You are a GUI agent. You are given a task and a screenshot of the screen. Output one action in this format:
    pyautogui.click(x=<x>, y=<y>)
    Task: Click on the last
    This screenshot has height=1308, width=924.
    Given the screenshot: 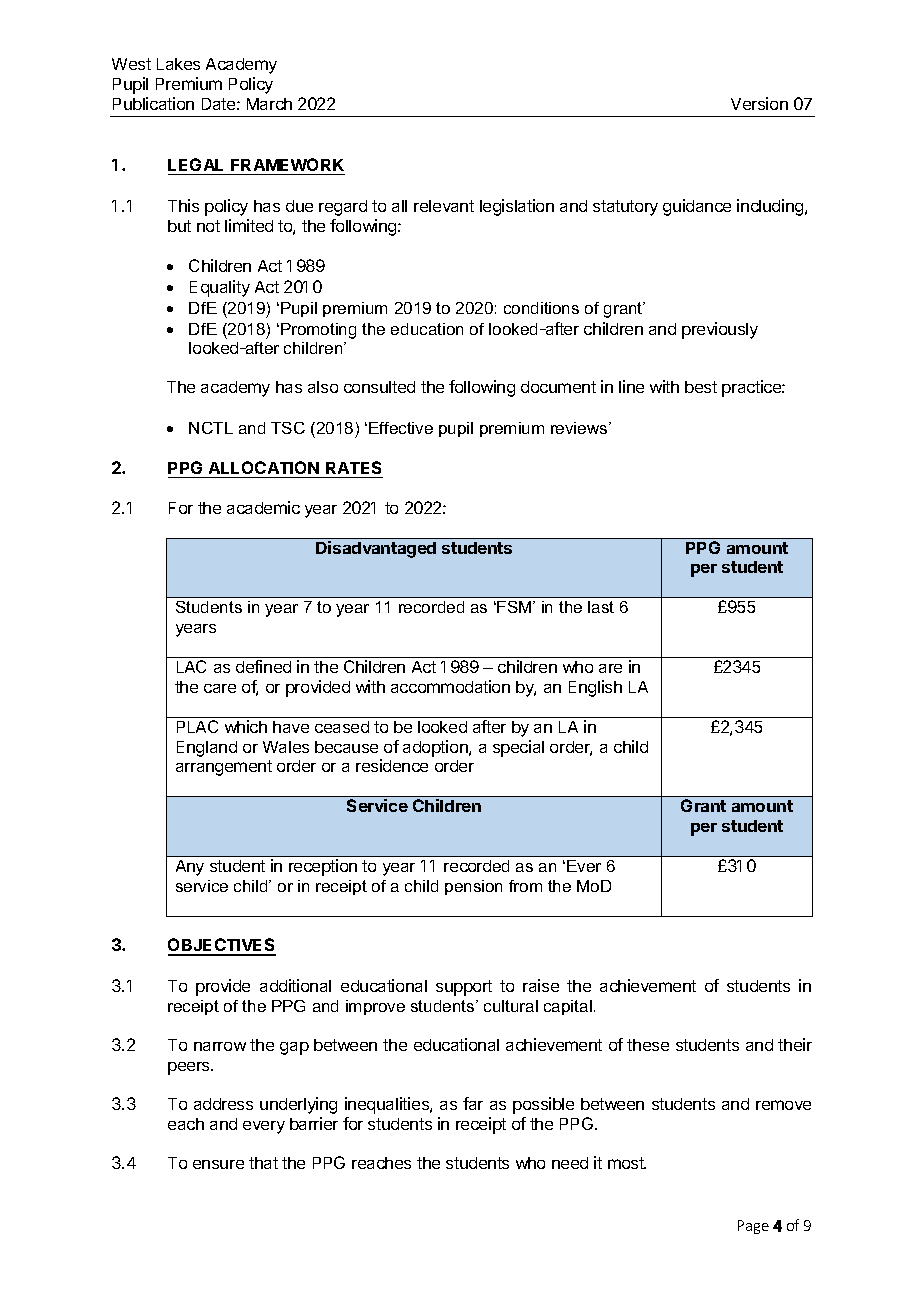 What is the action you would take?
    pyautogui.click(x=601, y=607)
